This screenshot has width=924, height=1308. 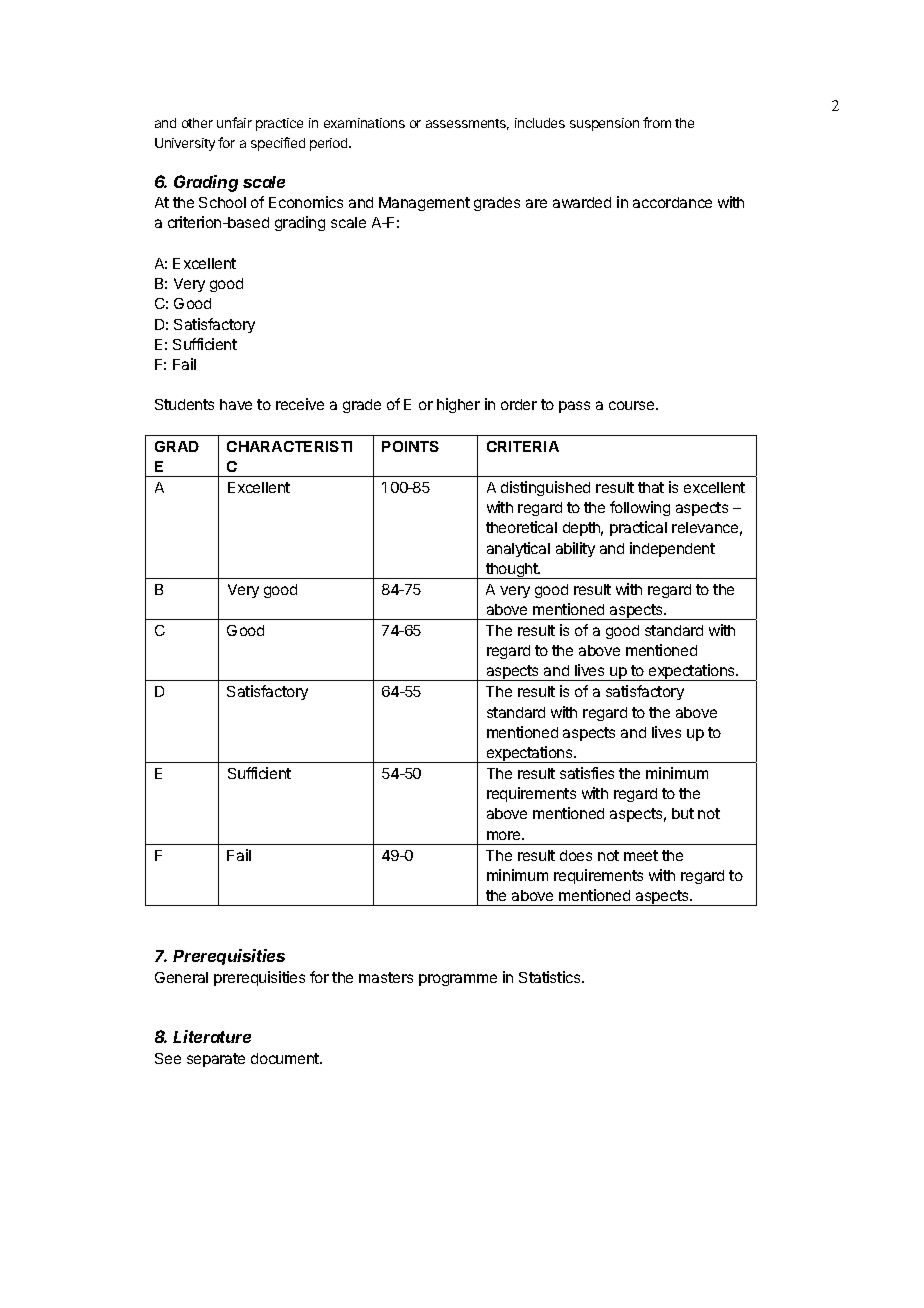 I want to click on more, so click(x=505, y=835).
